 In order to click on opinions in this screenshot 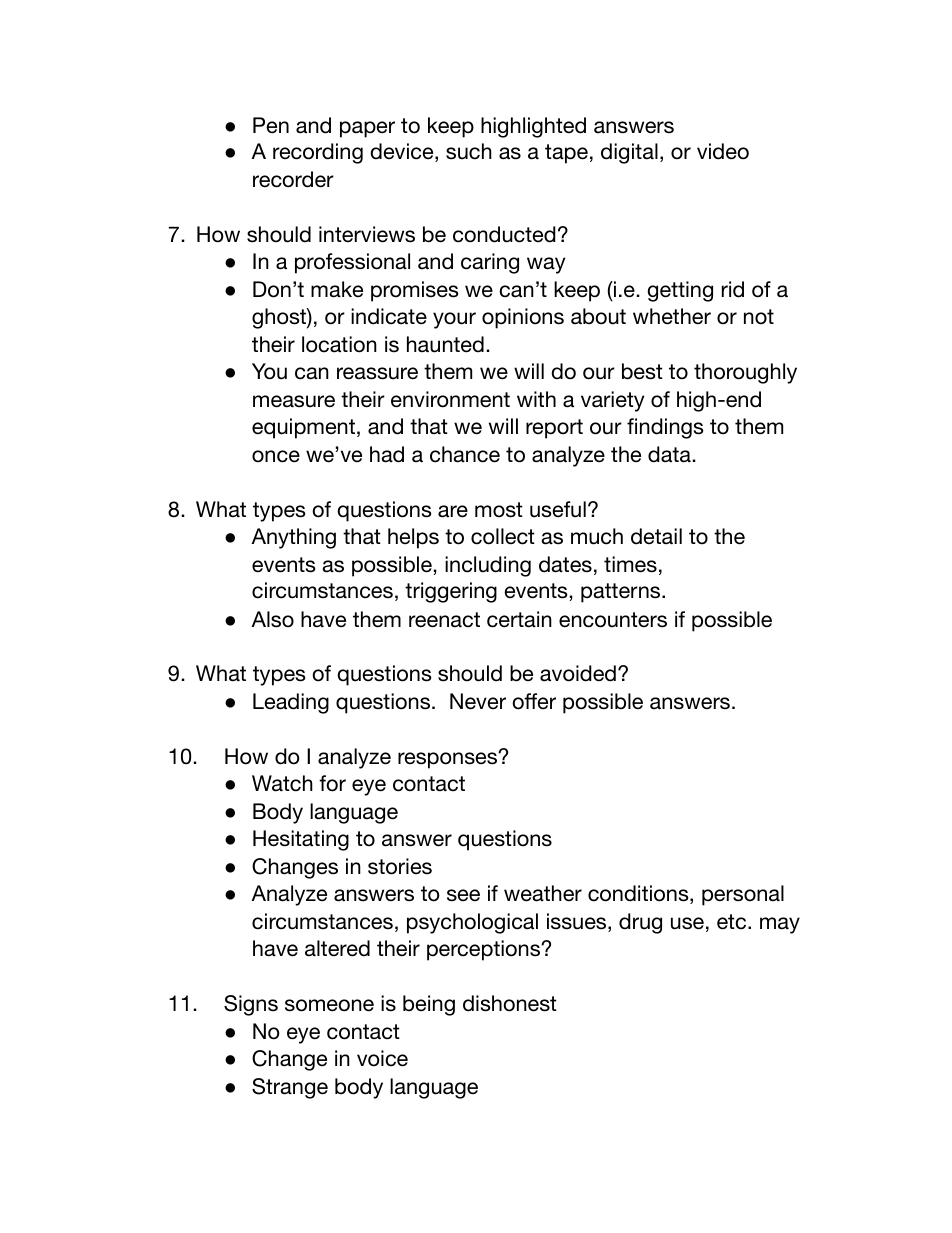, I will do `click(523, 318)`.
